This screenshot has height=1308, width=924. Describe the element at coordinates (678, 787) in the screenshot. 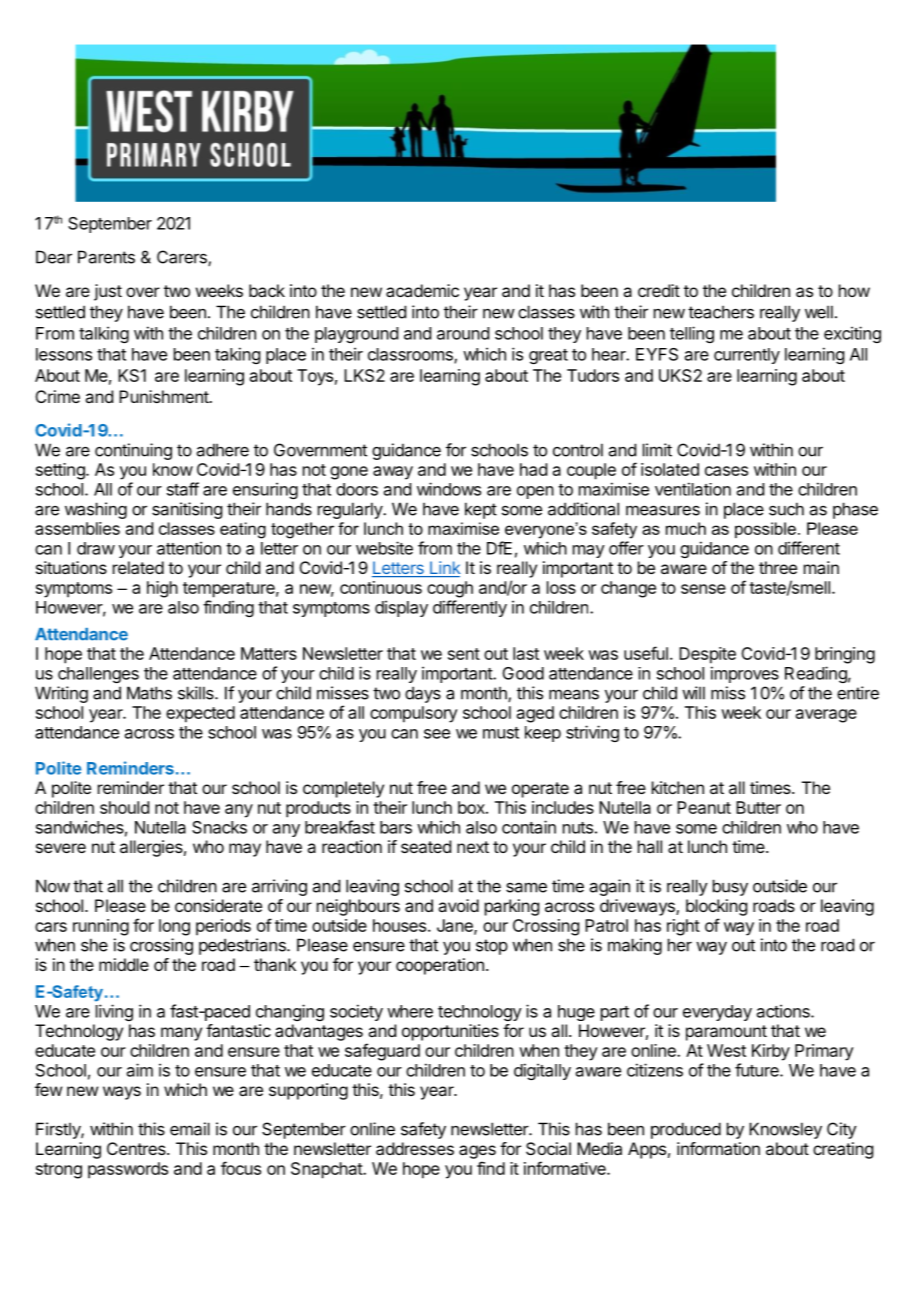

I see `kitchen` at that location.
